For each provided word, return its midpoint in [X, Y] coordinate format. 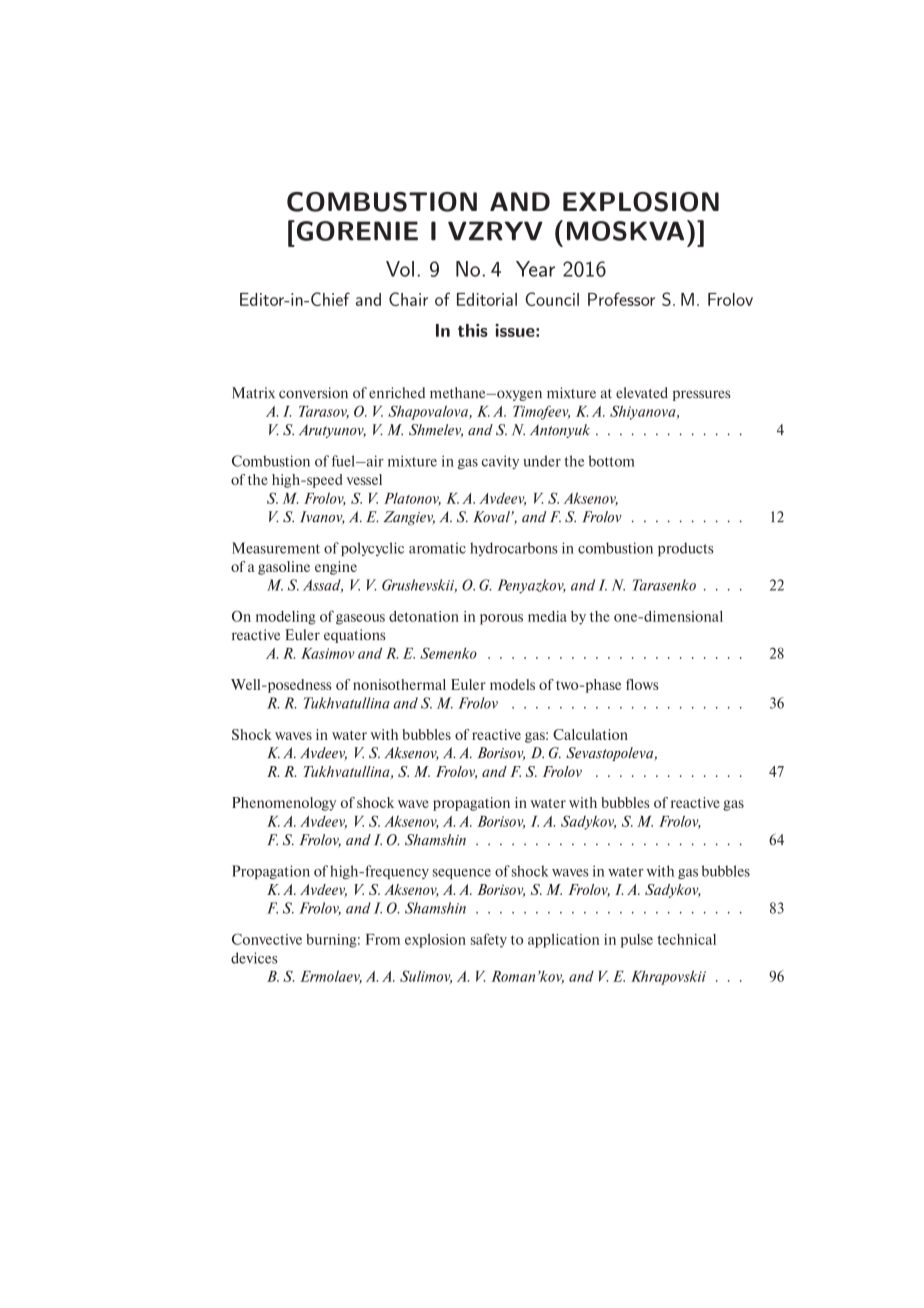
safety [489, 940]
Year [535, 269]
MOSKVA [625, 231]
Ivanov [322, 517]
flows [642, 684]
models [512, 684]
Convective [267, 939]
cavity [500, 462]
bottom [612, 461]
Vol [400, 269]
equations [355, 636]
